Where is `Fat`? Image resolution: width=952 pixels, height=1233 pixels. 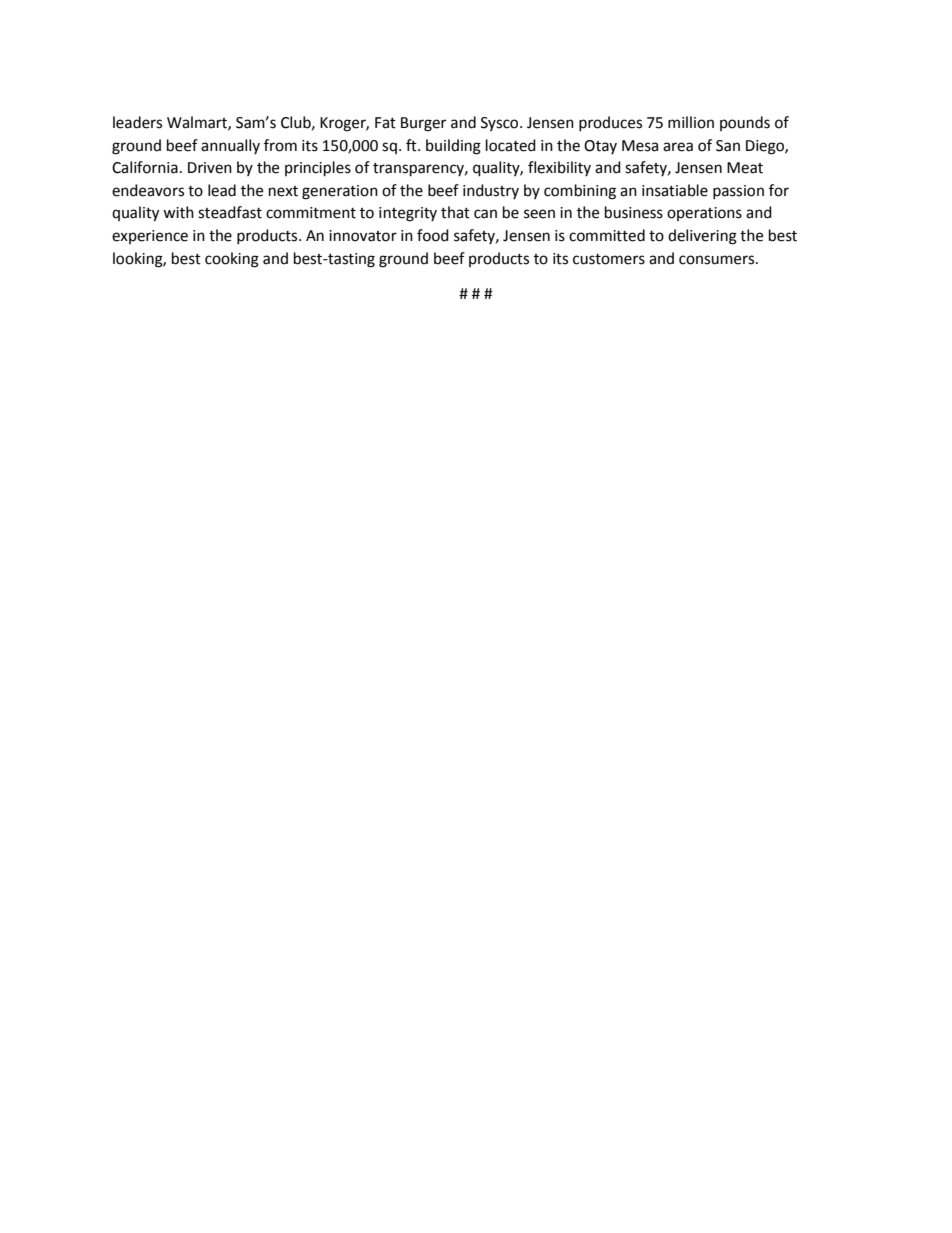
Fat is located at coordinates (385, 123).
